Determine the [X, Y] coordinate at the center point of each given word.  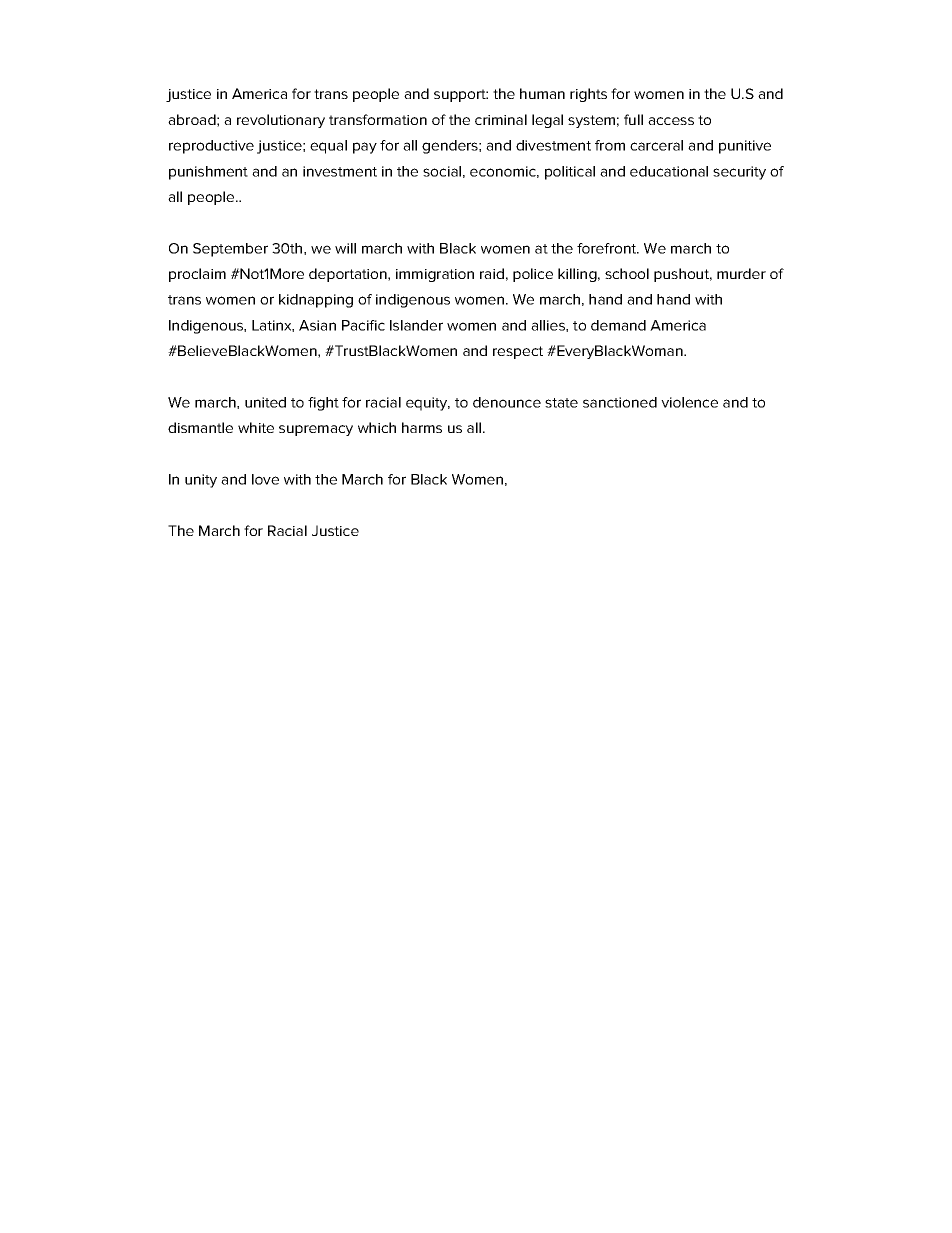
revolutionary [281, 121]
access [671, 121]
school [627, 273]
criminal [501, 119]
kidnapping [316, 301]
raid [492, 273]
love [265, 479]
